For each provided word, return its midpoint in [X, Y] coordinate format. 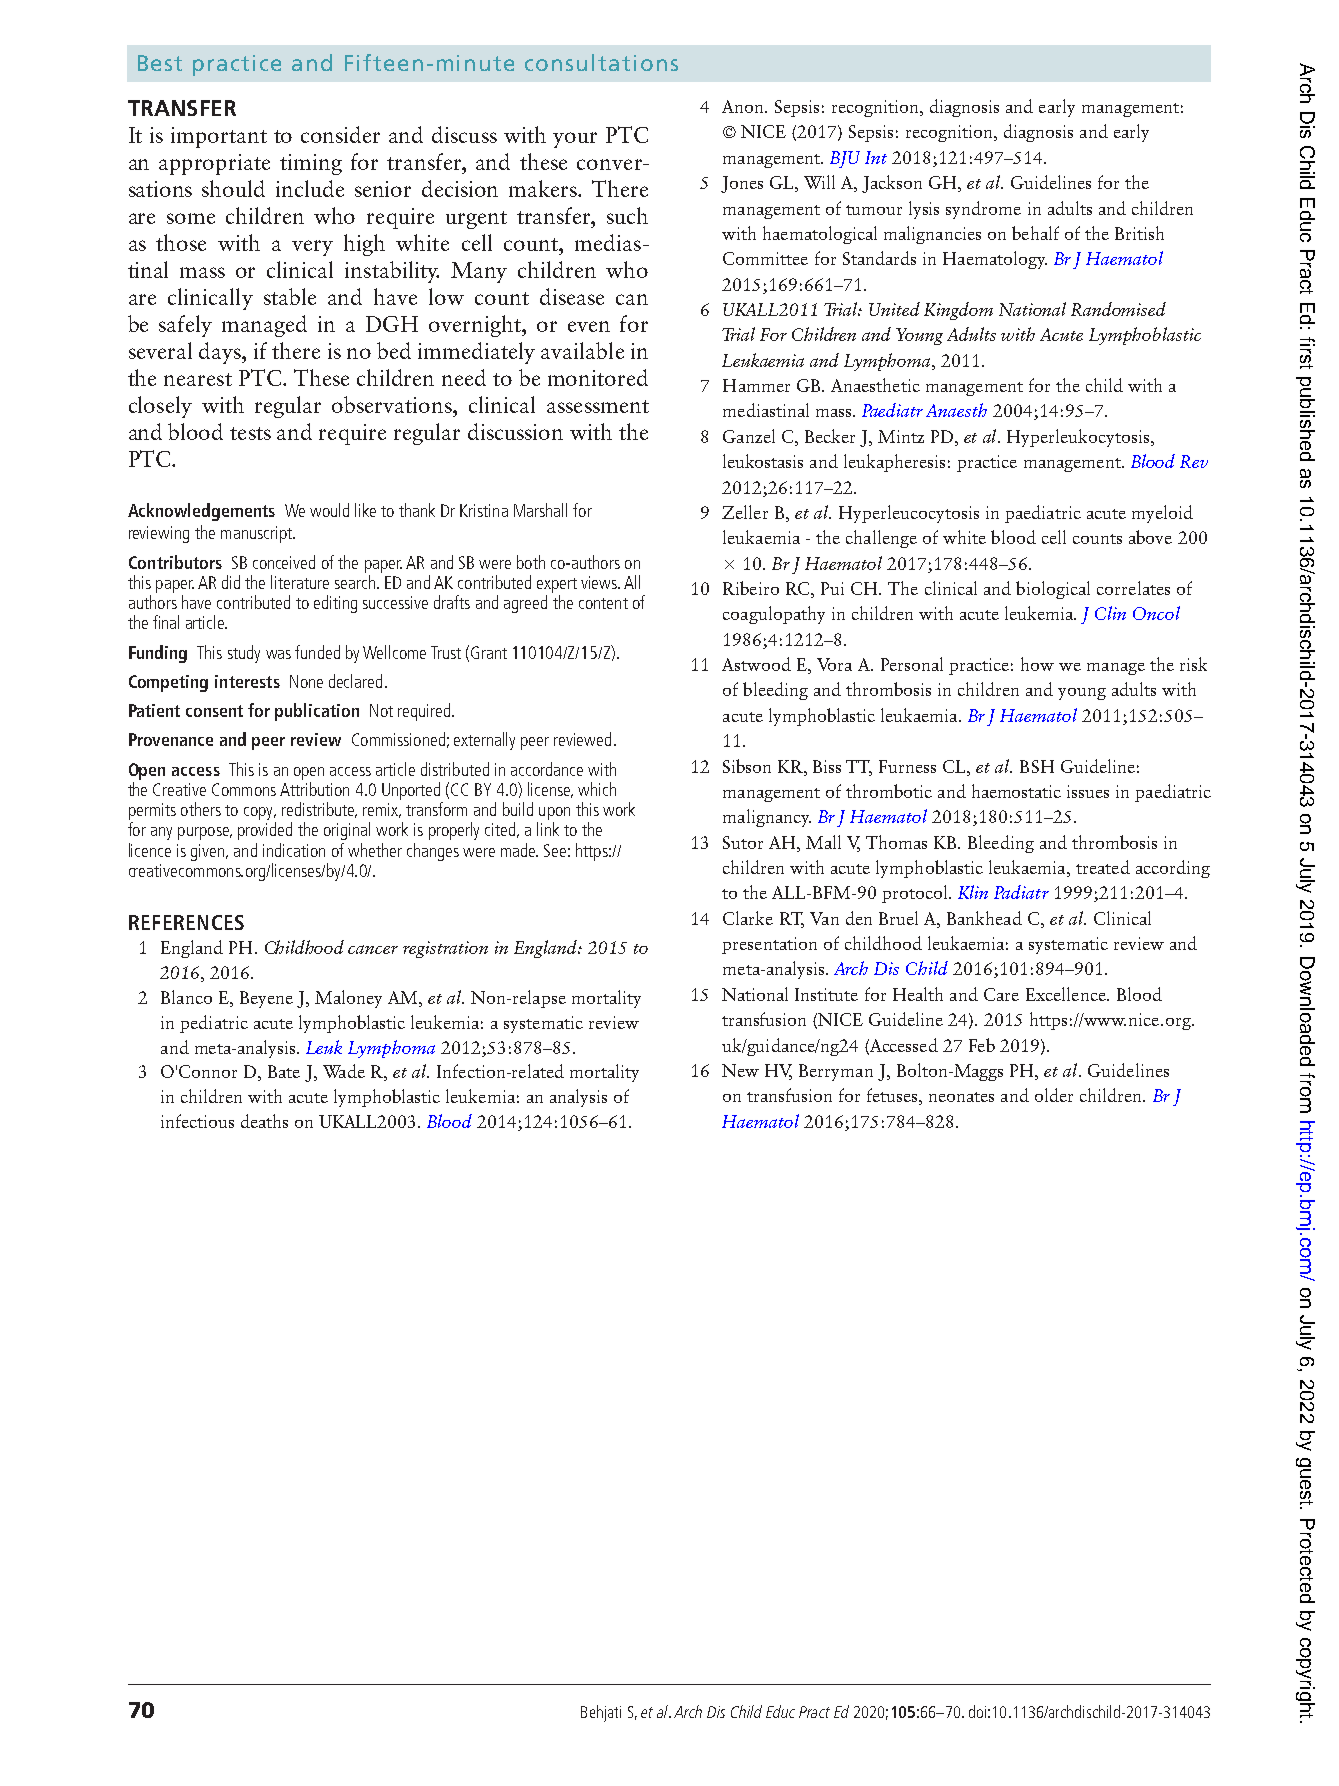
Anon [744, 106]
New [740, 1070]
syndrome [983, 210]
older [1054, 1095]
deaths [264, 1121]
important [219, 137]
